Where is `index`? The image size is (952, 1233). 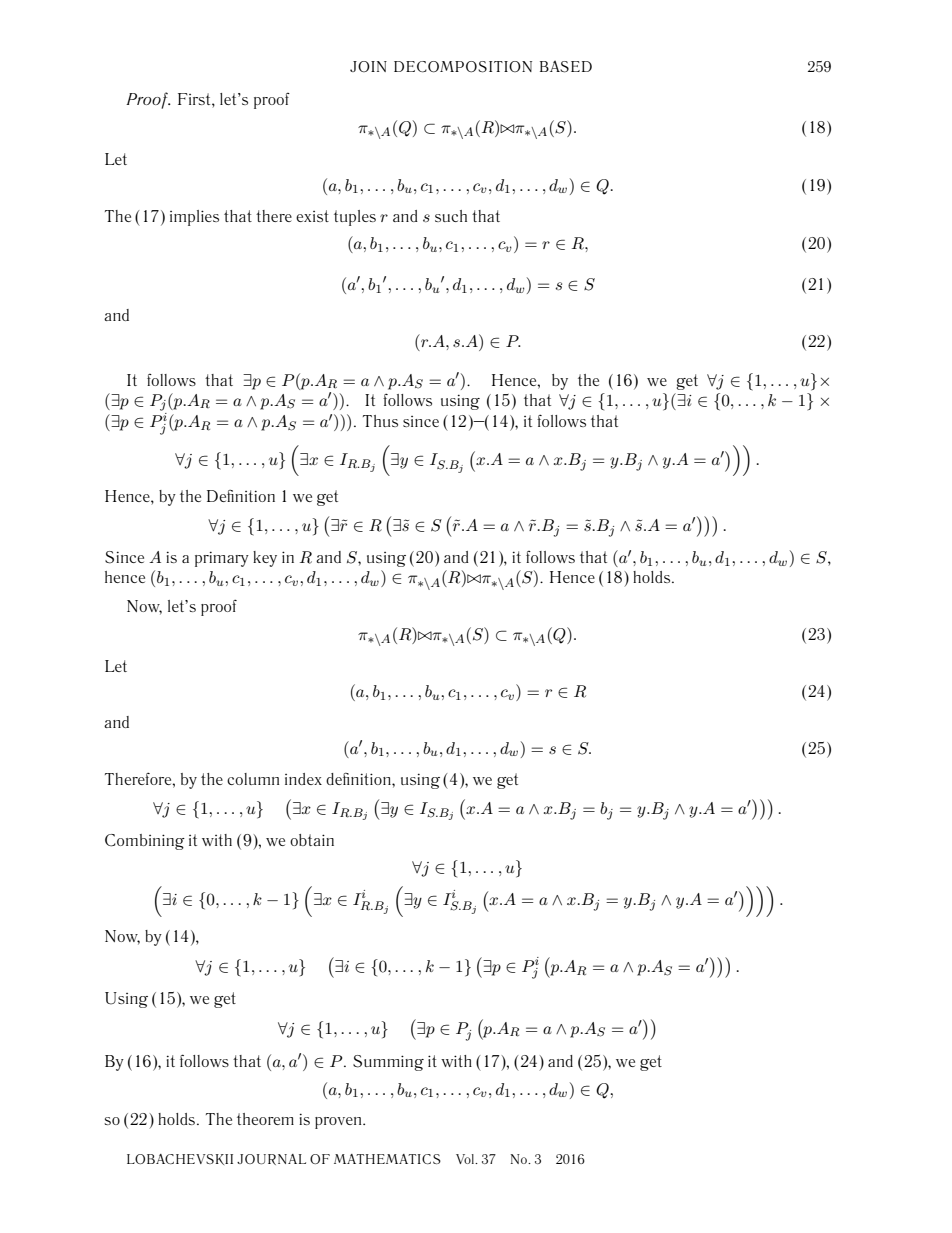
index is located at coordinates (303, 779).
